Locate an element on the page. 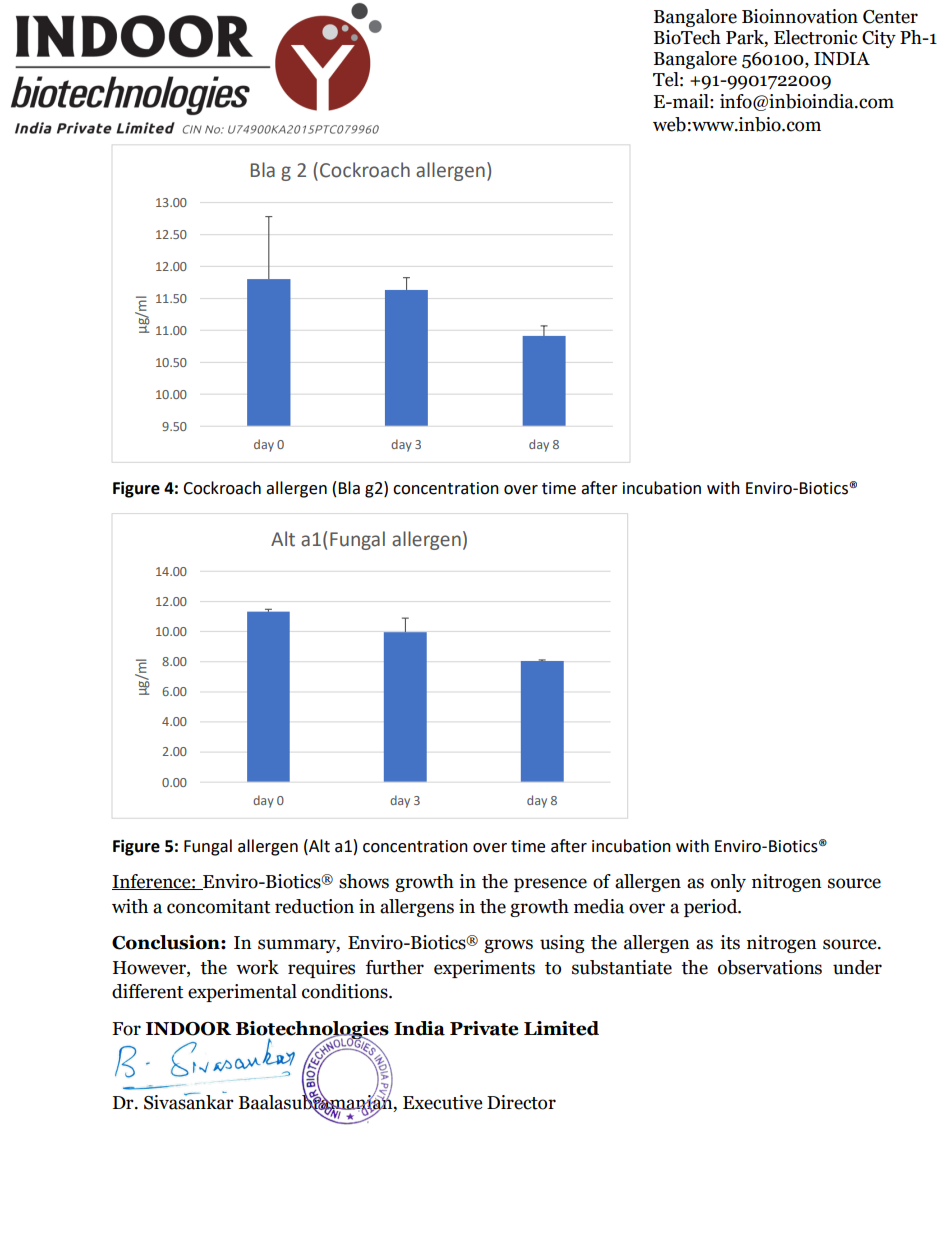 Image resolution: width=952 pixels, height=1233 pixels. INDOOR is located at coordinates (188, 1029).
